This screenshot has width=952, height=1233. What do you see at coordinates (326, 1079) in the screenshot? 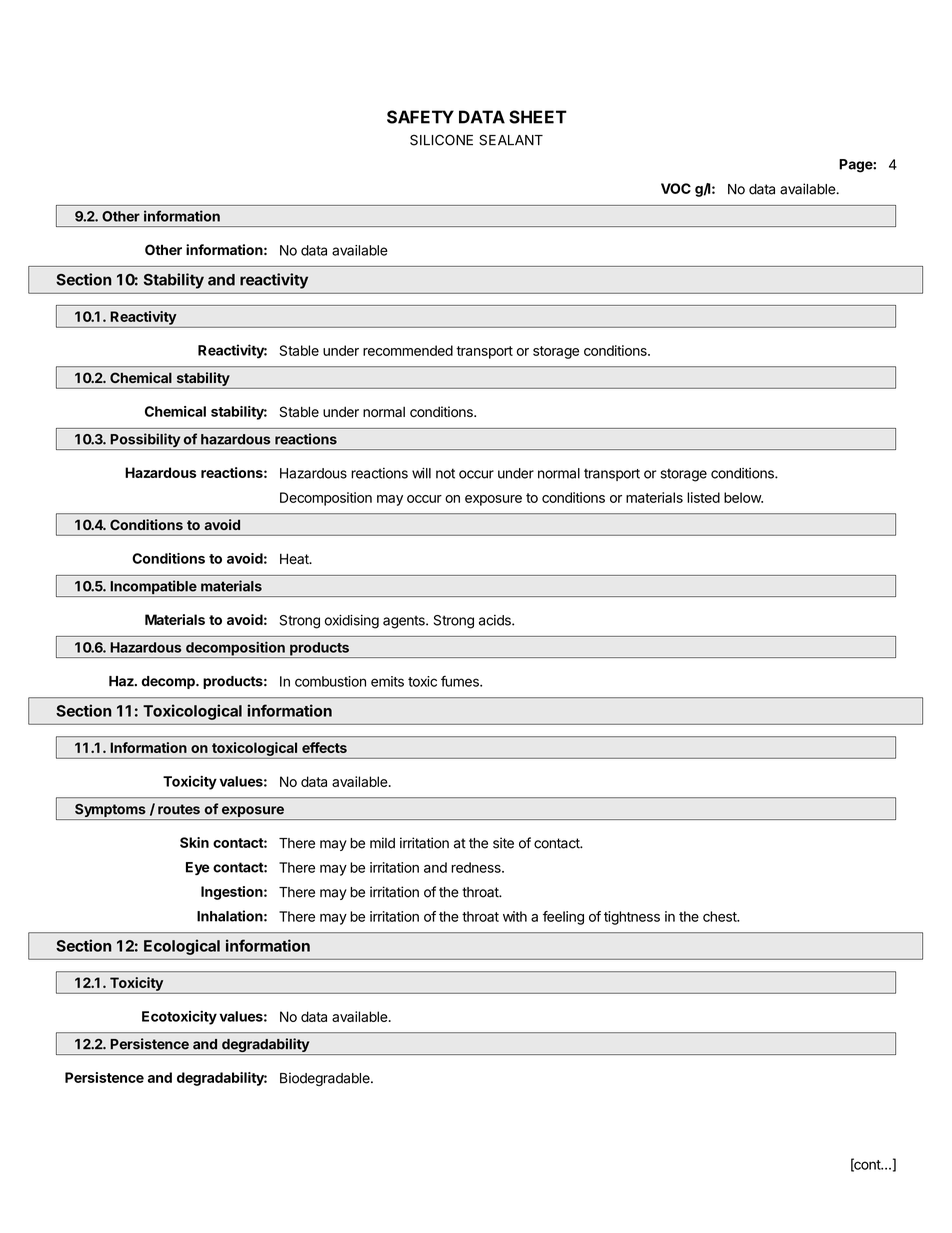
I see `Biodegradable` at bounding box center [326, 1079].
